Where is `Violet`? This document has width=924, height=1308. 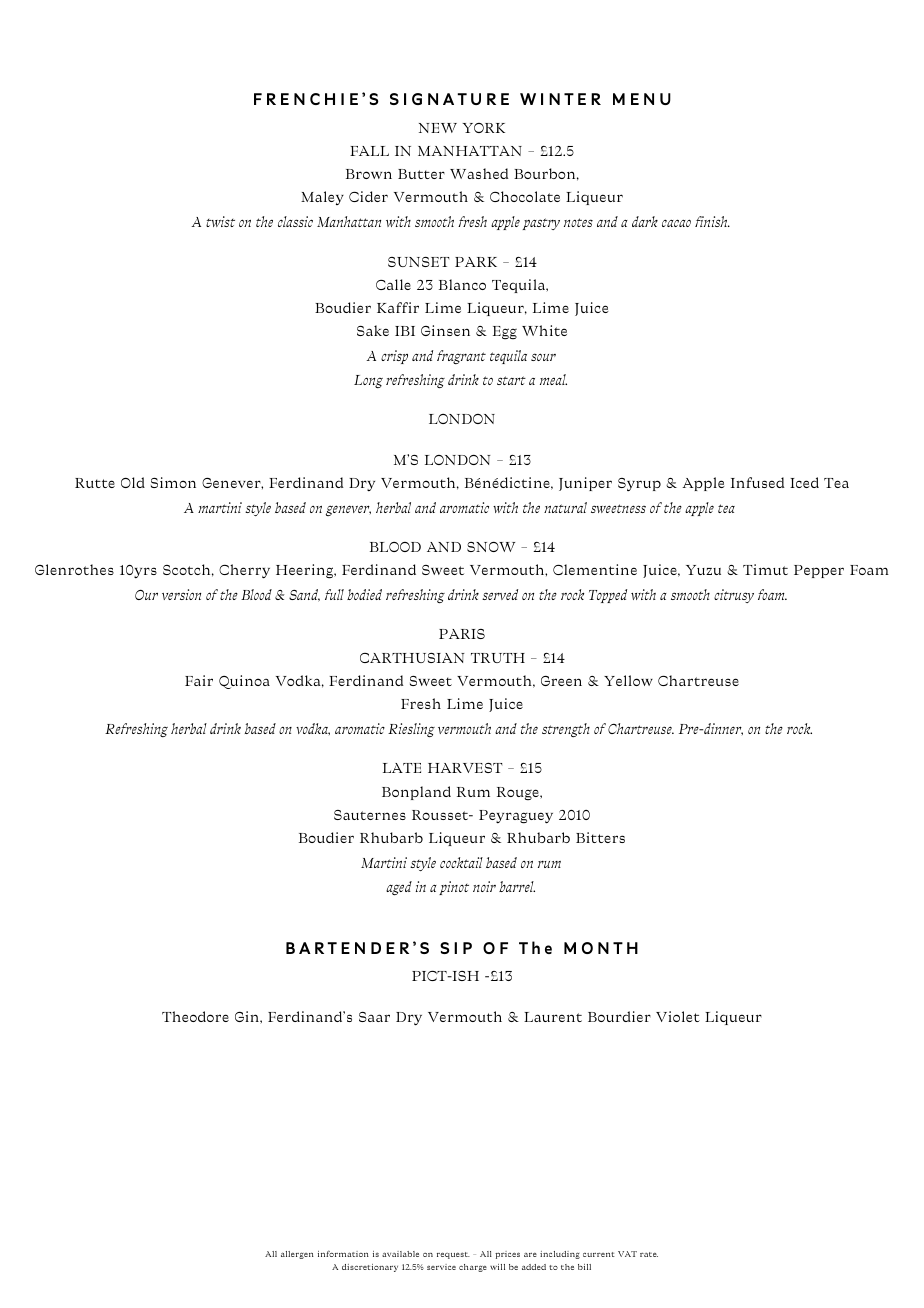 Violet is located at coordinates (678, 1016).
